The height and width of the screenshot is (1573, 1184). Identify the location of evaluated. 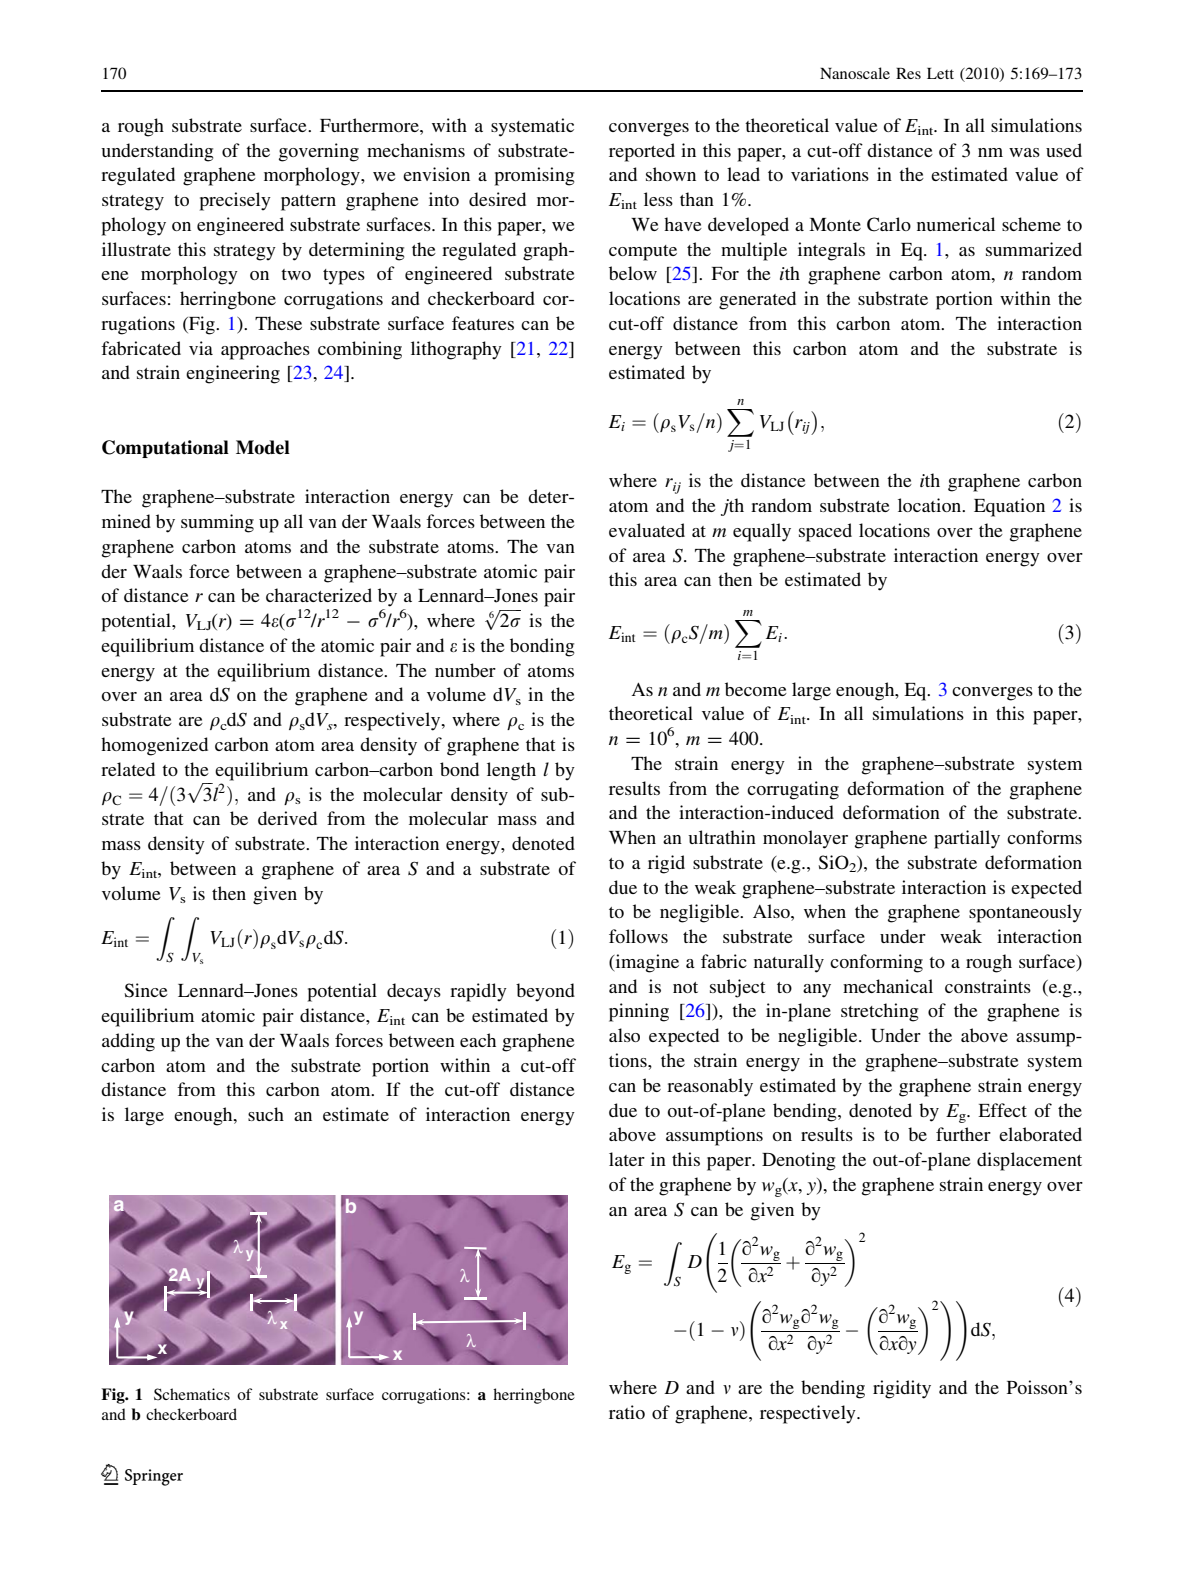
(647, 530).
